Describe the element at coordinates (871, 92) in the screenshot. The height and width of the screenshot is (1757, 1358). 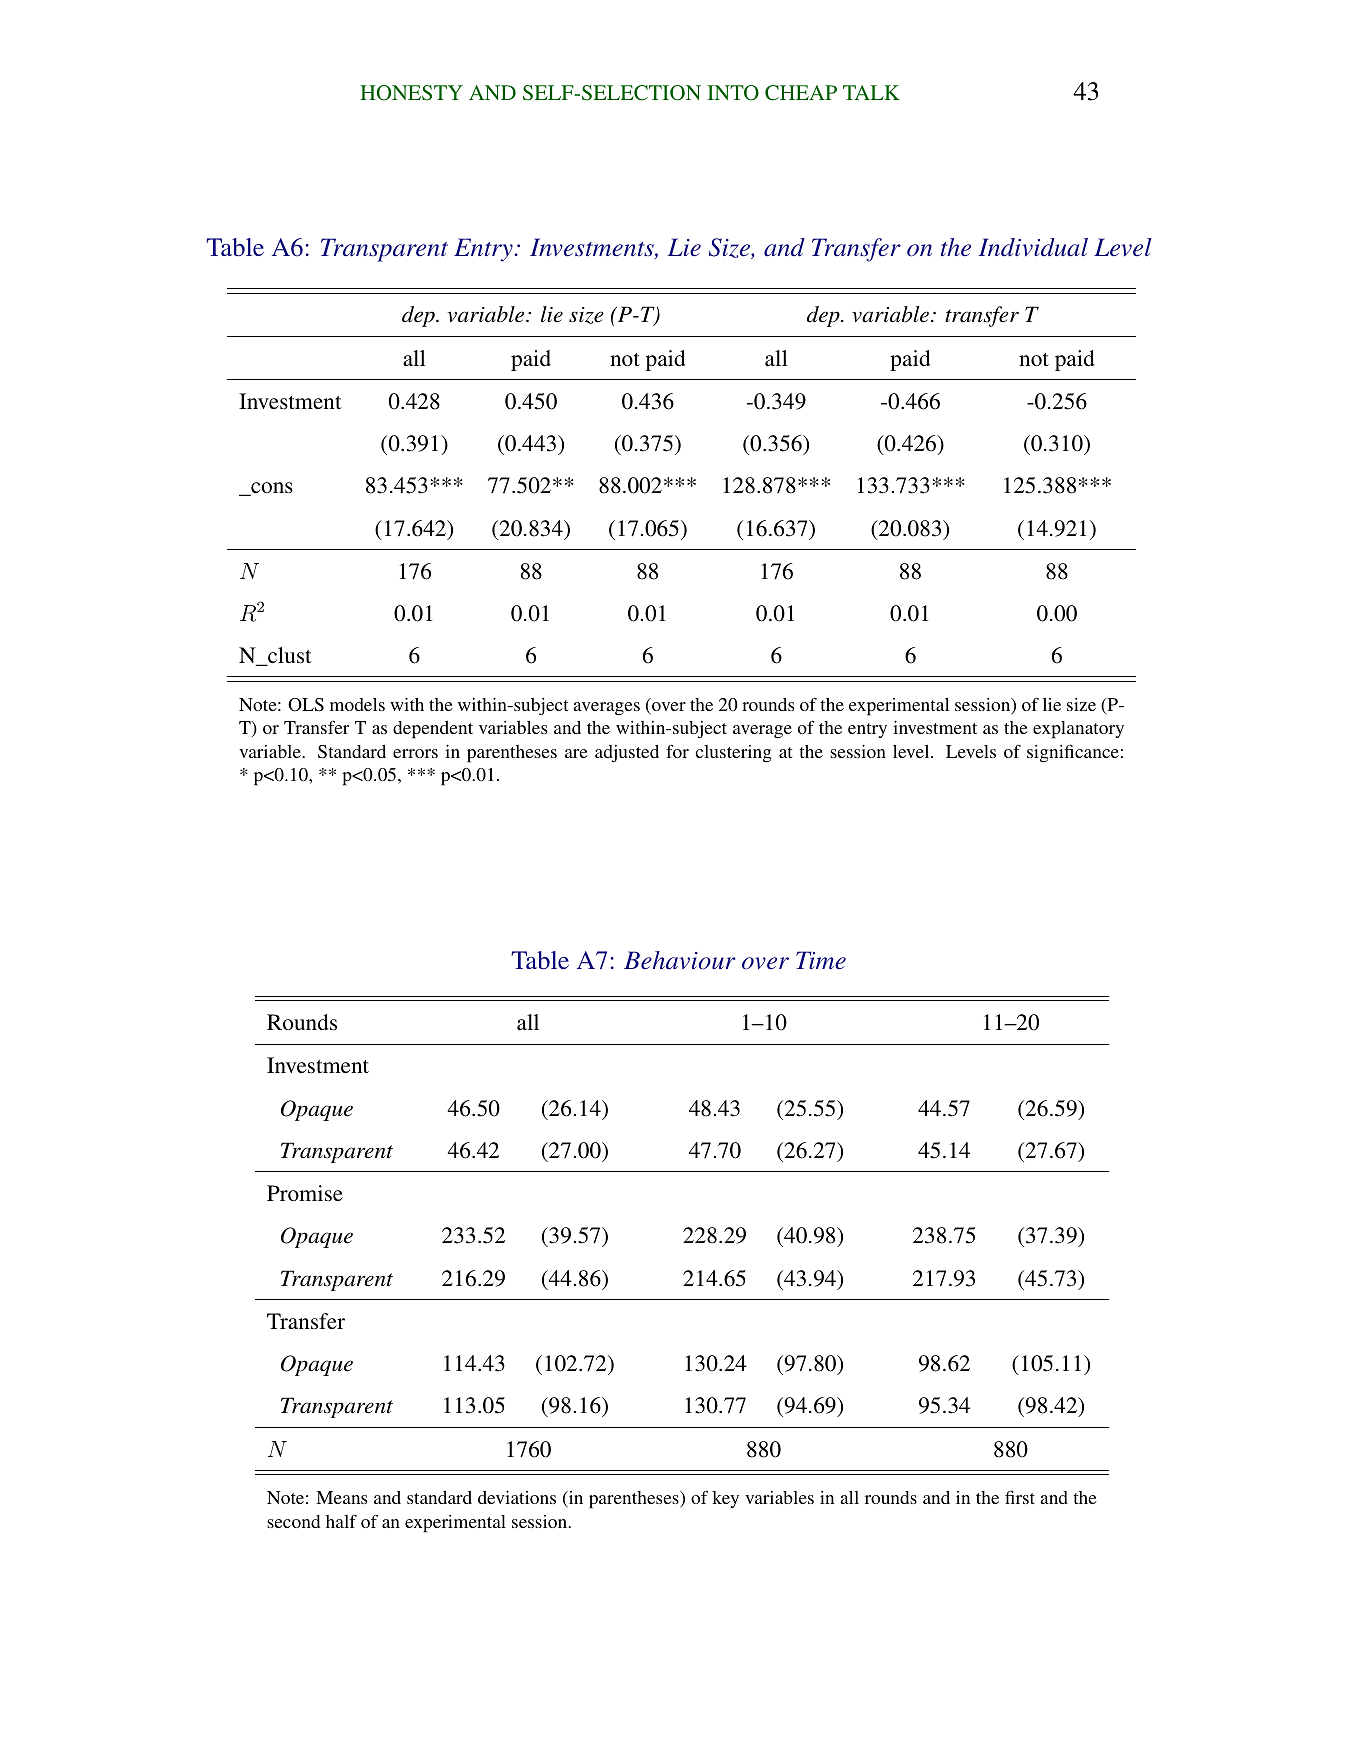
I see `TALK` at that location.
